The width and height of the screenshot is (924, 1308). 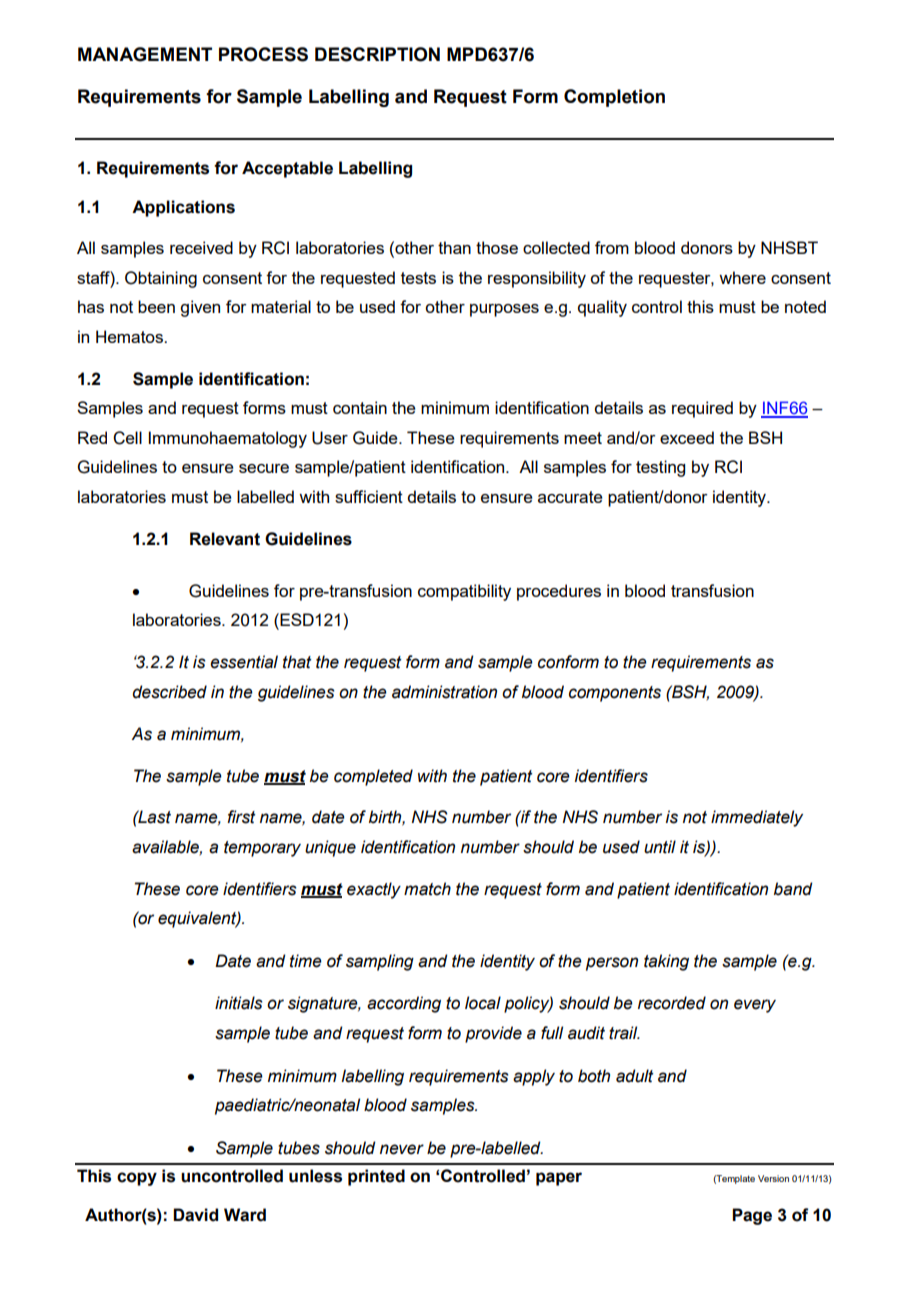 I want to click on exceed, so click(x=687, y=437).
